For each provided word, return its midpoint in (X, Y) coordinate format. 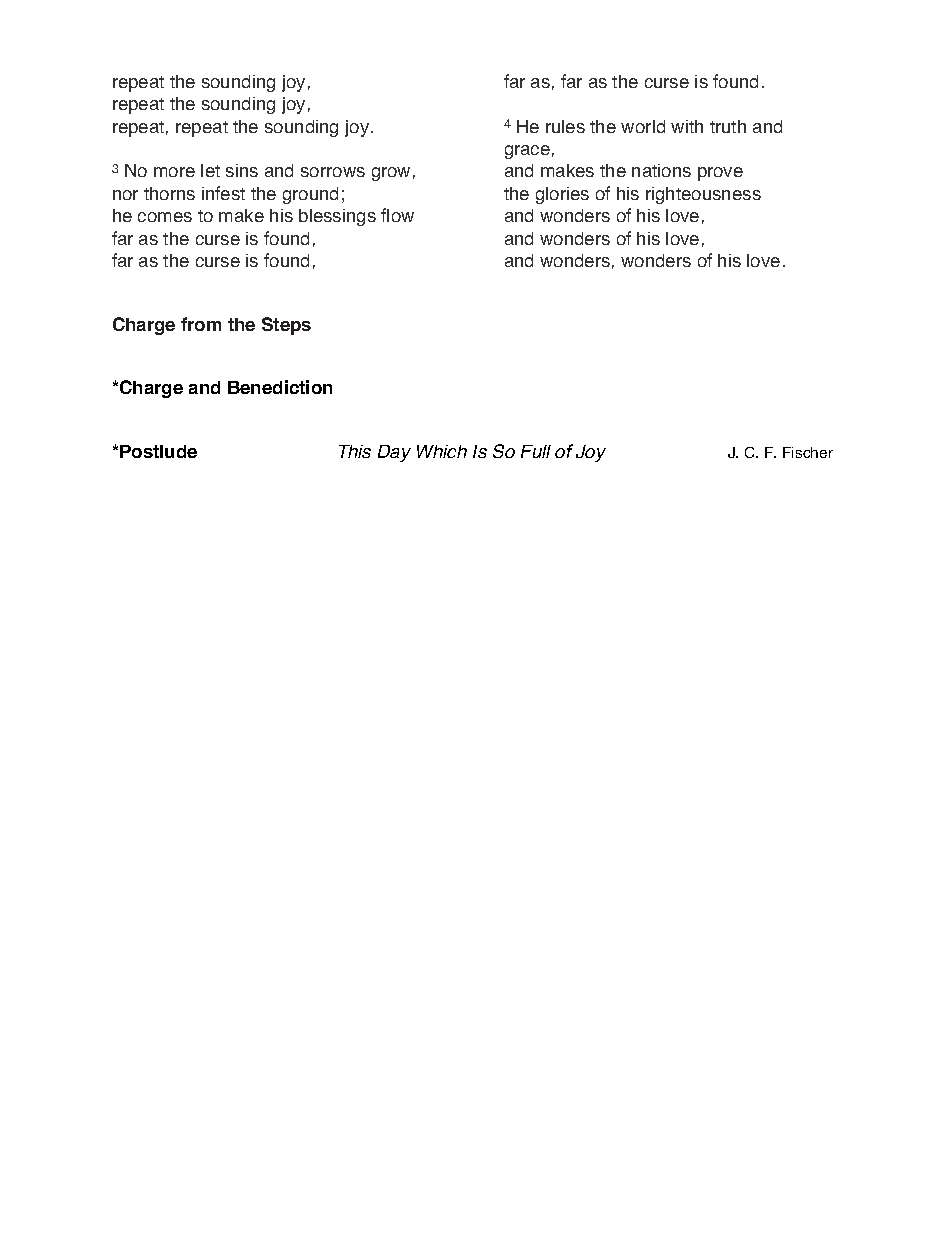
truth (728, 126)
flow (397, 215)
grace (527, 152)
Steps (286, 326)
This (355, 451)
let (210, 170)
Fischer (808, 452)
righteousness (703, 195)
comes (165, 217)
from (201, 324)
